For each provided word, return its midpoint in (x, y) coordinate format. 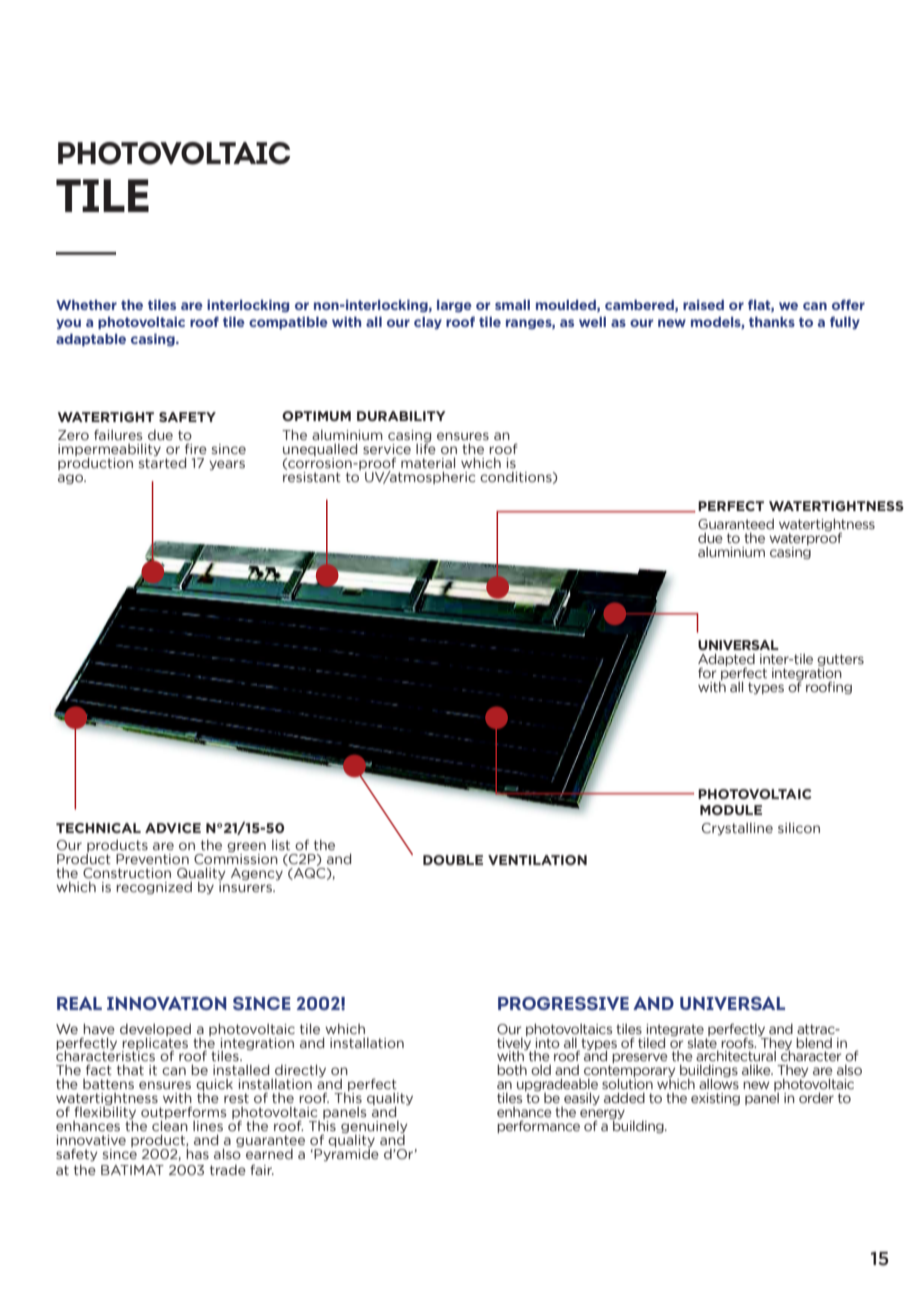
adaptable (91, 340)
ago (72, 479)
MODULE (731, 810)
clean (170, 1125)
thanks (772, 322)
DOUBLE (453, 860)
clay (428, 323)
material (428, 462)
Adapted (726, 661)
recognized (154, 888)
